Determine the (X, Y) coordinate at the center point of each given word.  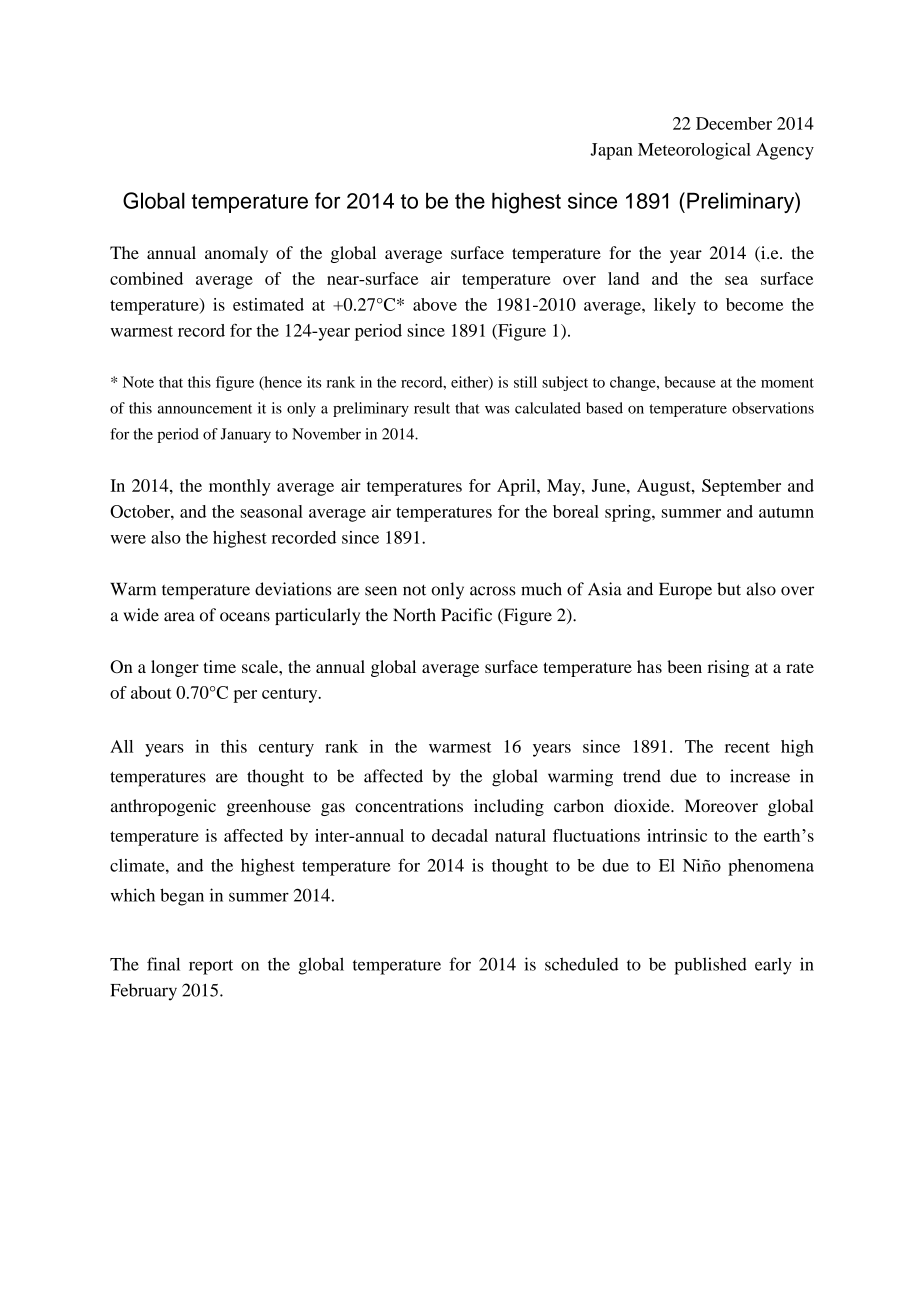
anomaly (236, 254)
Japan (611, 151)
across (493, 591)
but (729, 589)
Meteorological (694, 151)
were (128, 539)
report (211, 967)
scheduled (582, 964)
